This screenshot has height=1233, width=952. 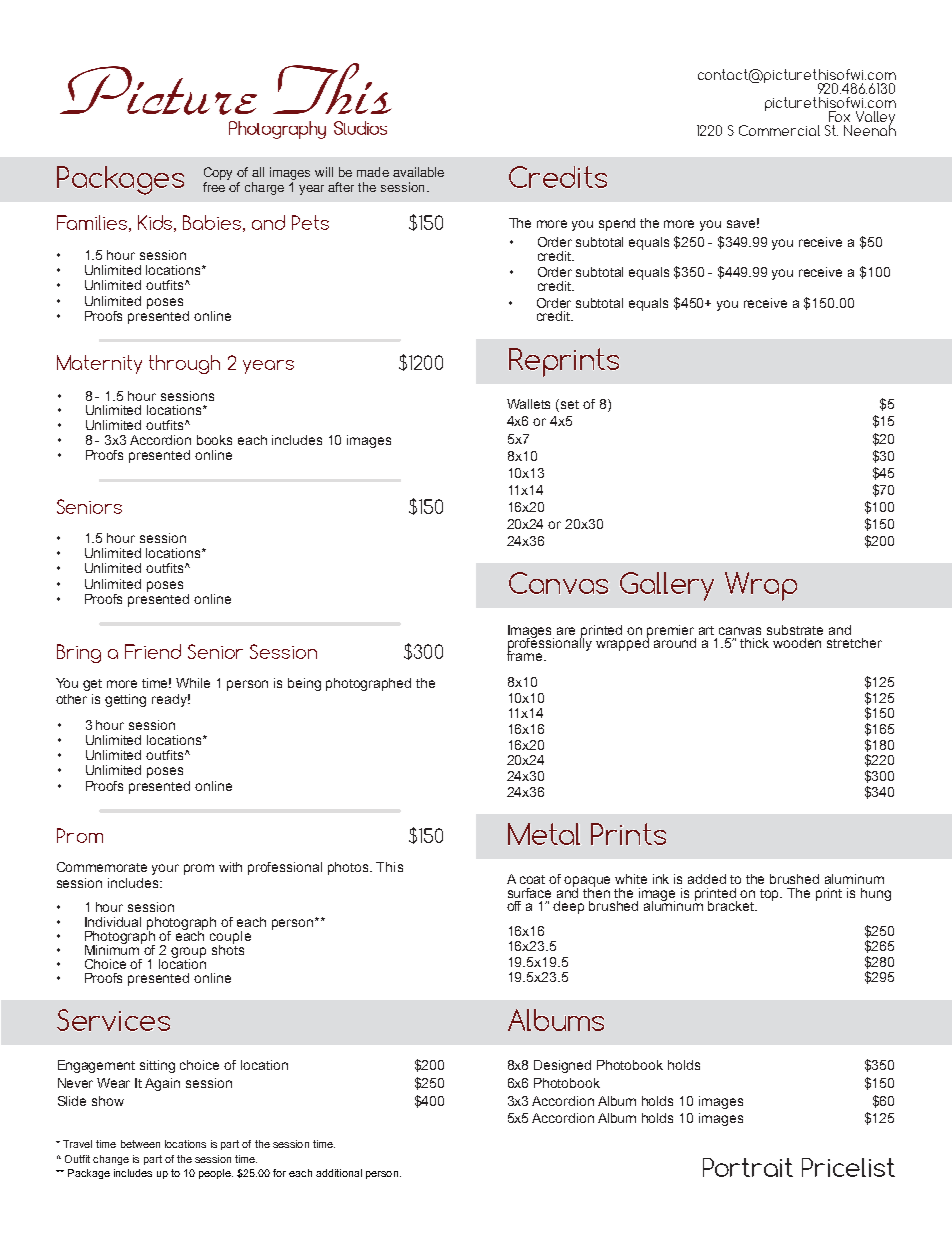 What do you see at coordinates (779, 130) in the screenshot?
I see `Commercial` at bounding box center [779, 130].
